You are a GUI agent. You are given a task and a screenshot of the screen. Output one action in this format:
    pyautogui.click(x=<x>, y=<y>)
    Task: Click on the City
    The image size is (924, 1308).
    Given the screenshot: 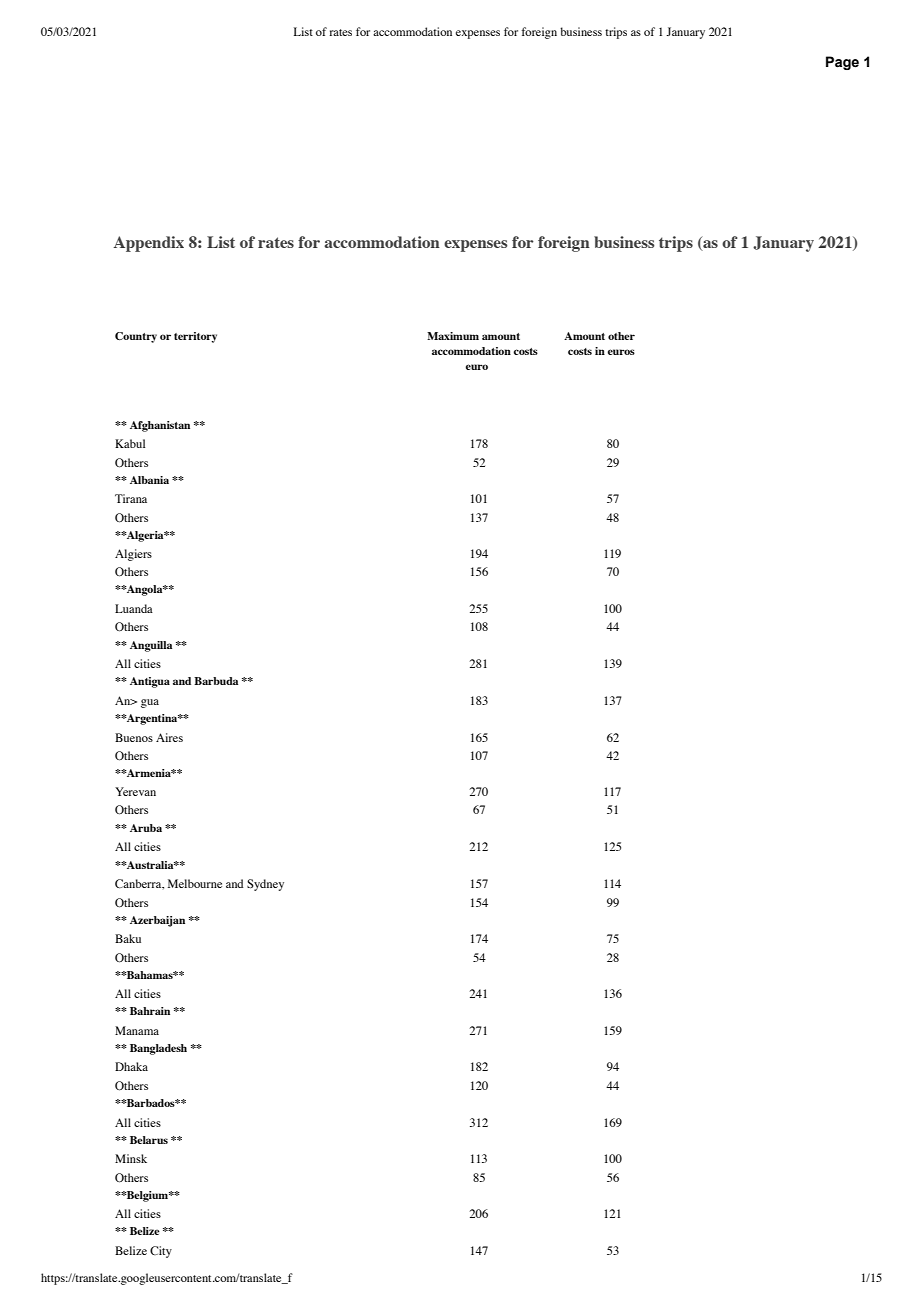 What is the action you would take?
    pyautogui.click(x=161, y=1252)
